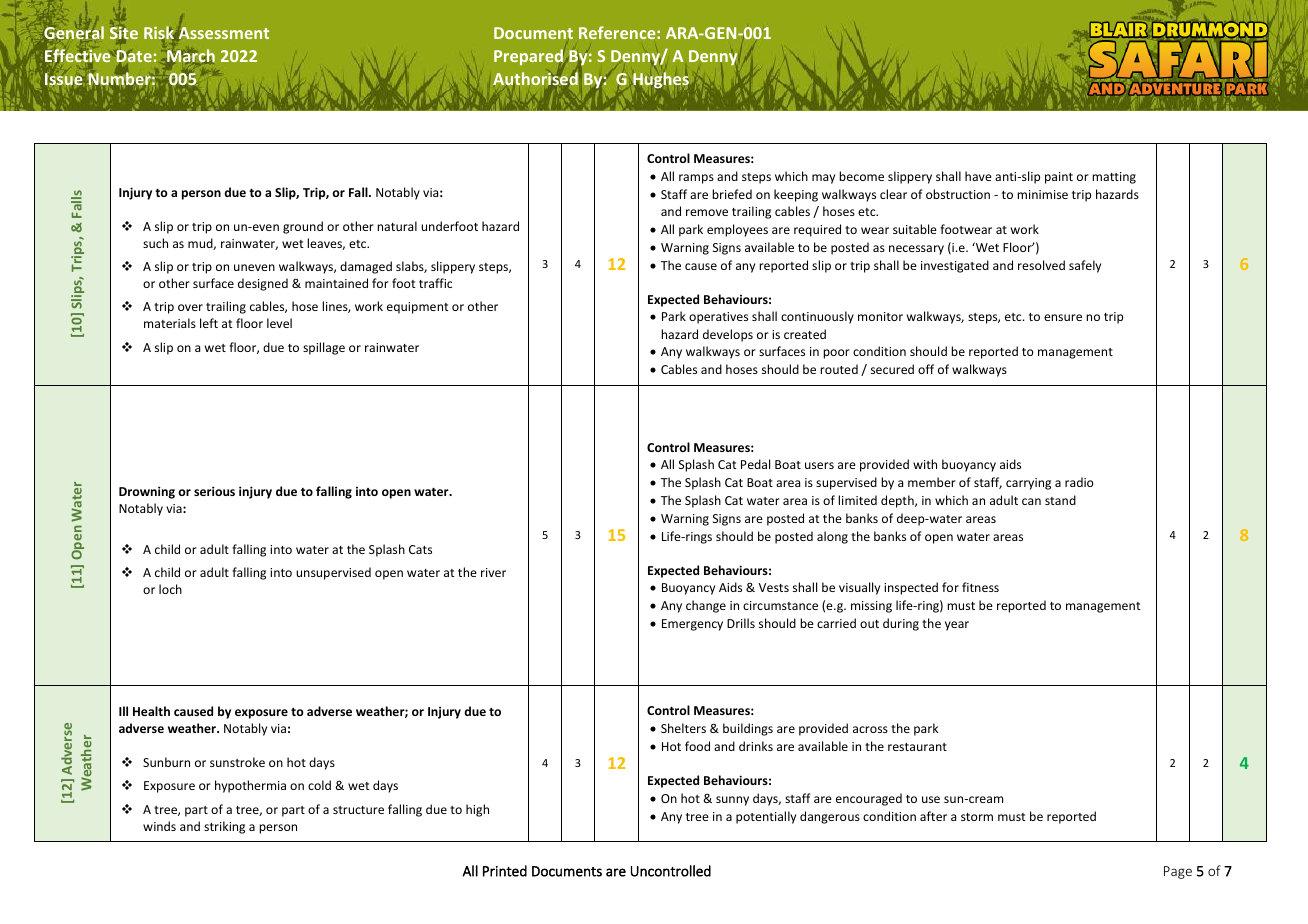  I want to click on serious, so click(214, 491).
